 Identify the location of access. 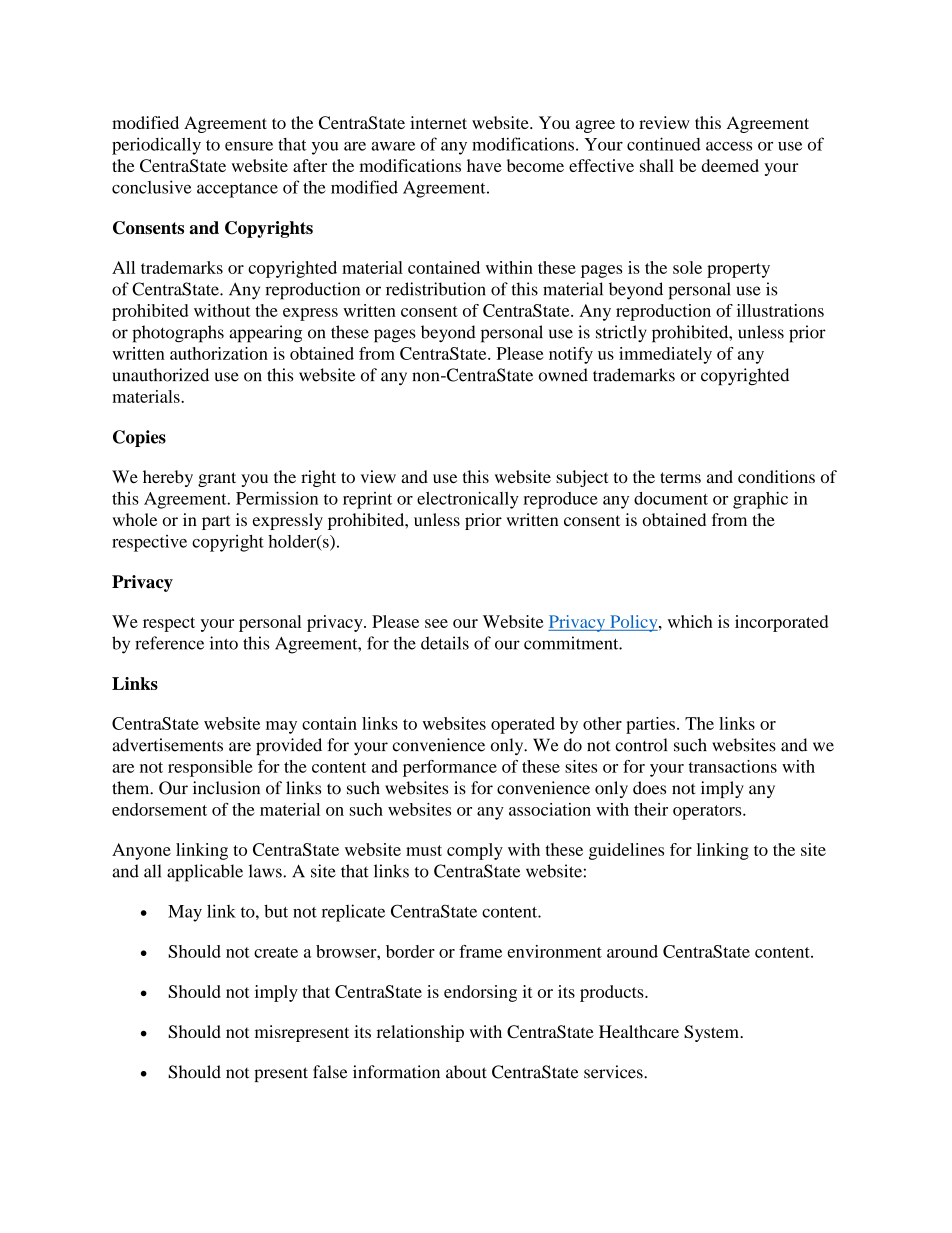
(729, 146).
